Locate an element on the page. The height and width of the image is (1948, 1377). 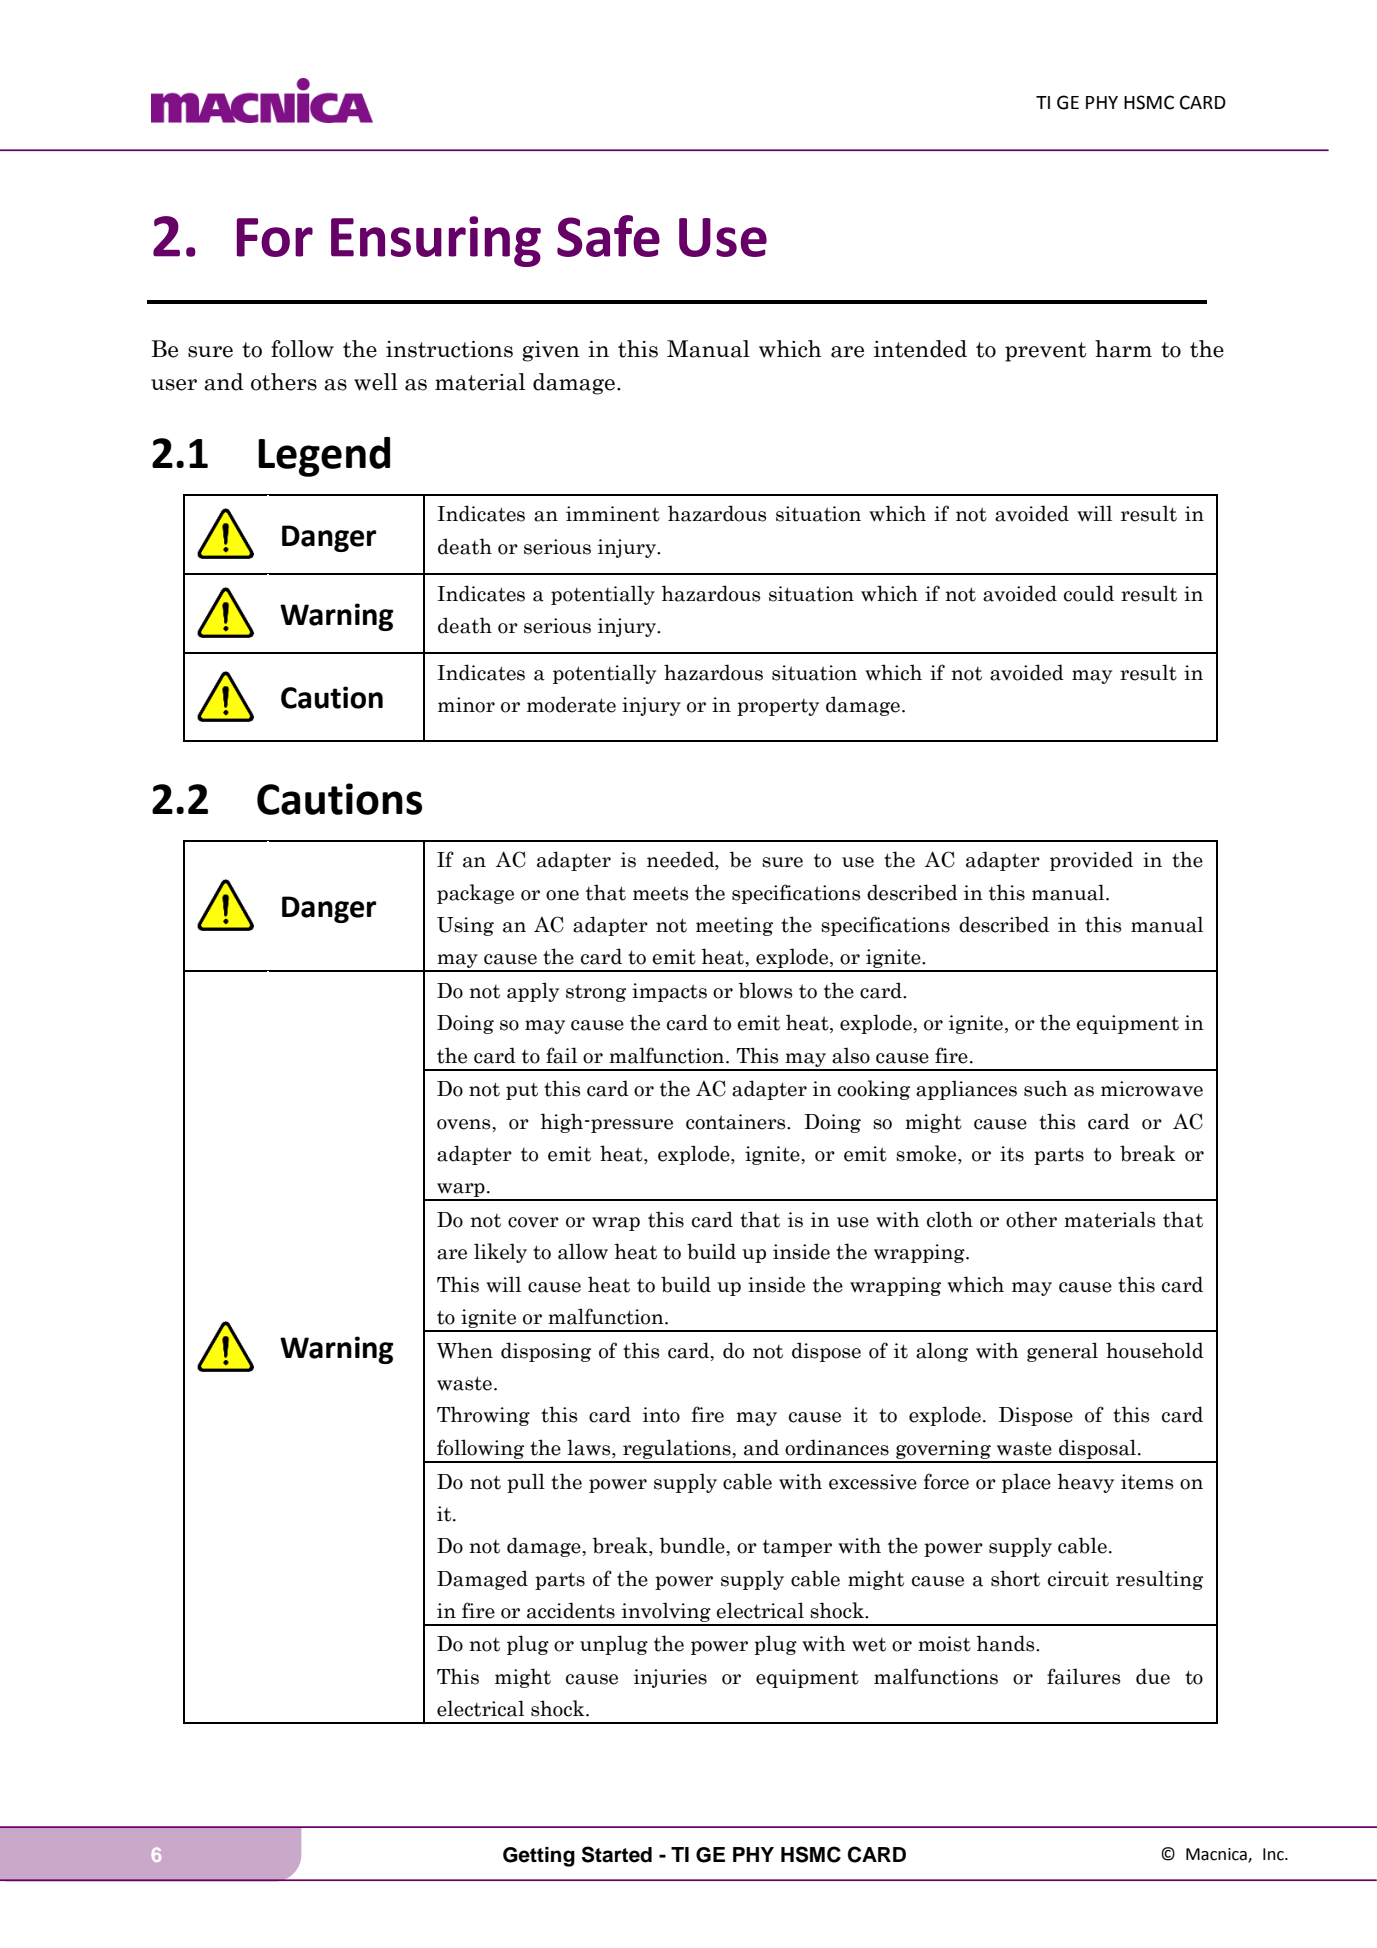
household is located at coordinates (1155, 1350).
